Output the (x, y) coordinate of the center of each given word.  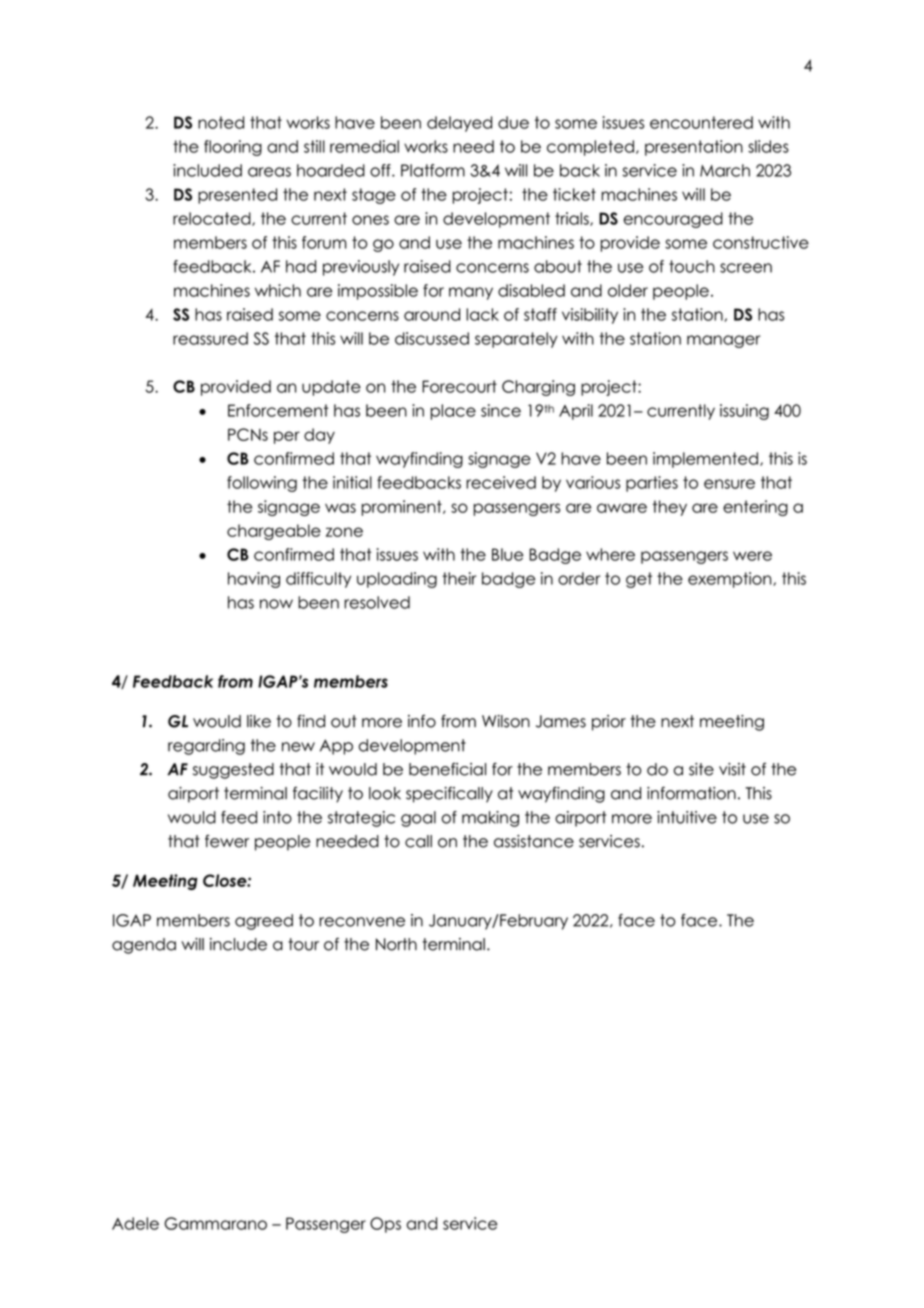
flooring (233, 148)
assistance (534, 841)
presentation (694, 148)
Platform (433, 170)
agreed (264, 922)
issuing (744, 412)
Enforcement (278, 410)
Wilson (506, 721)
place (453, 412)
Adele (135, 1223)
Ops (385, 1225)
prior (609, 723)
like (259, 721)
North (396, 944)
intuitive (687, 817)
